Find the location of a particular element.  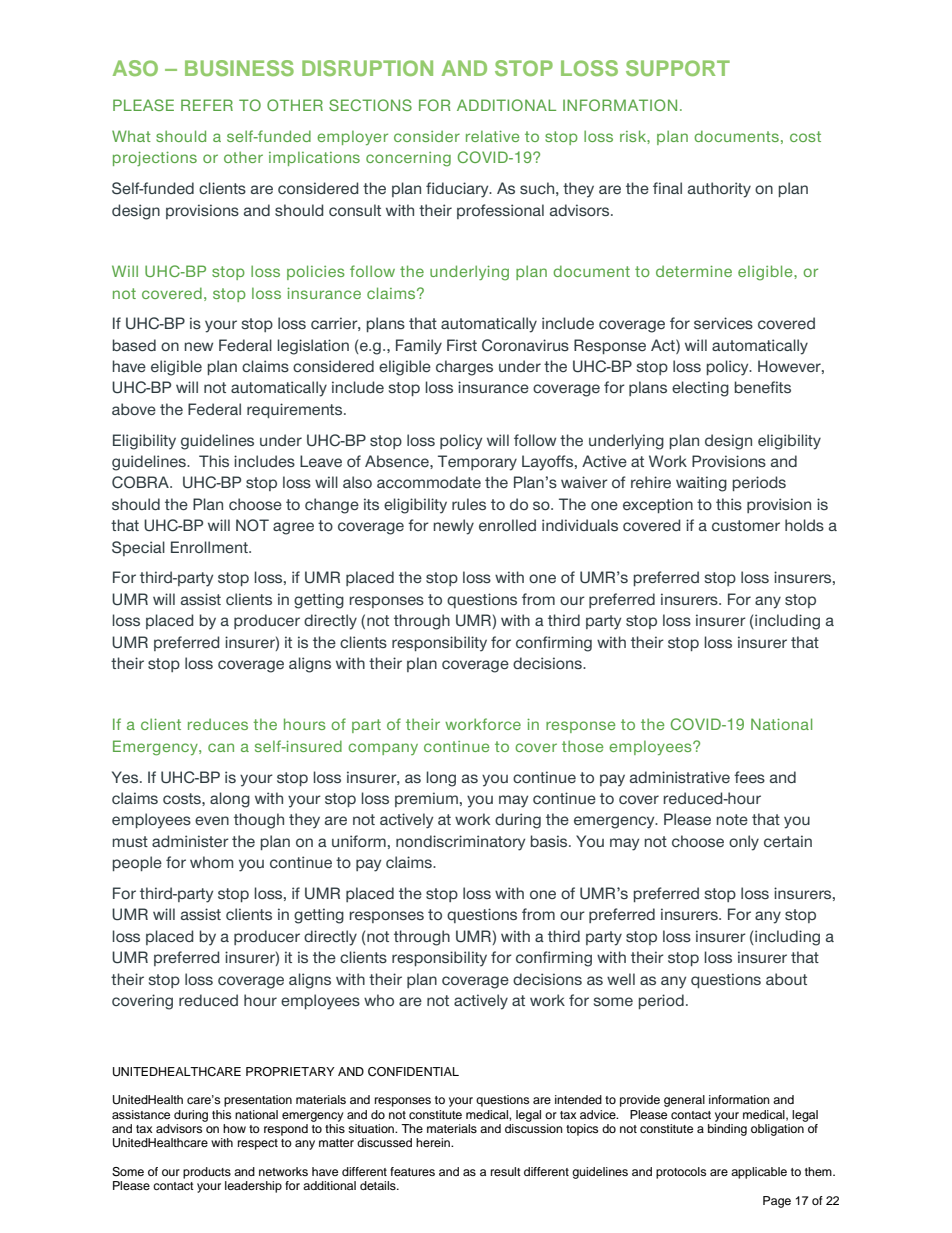

applicable is located at coordinates (759, 1173).
